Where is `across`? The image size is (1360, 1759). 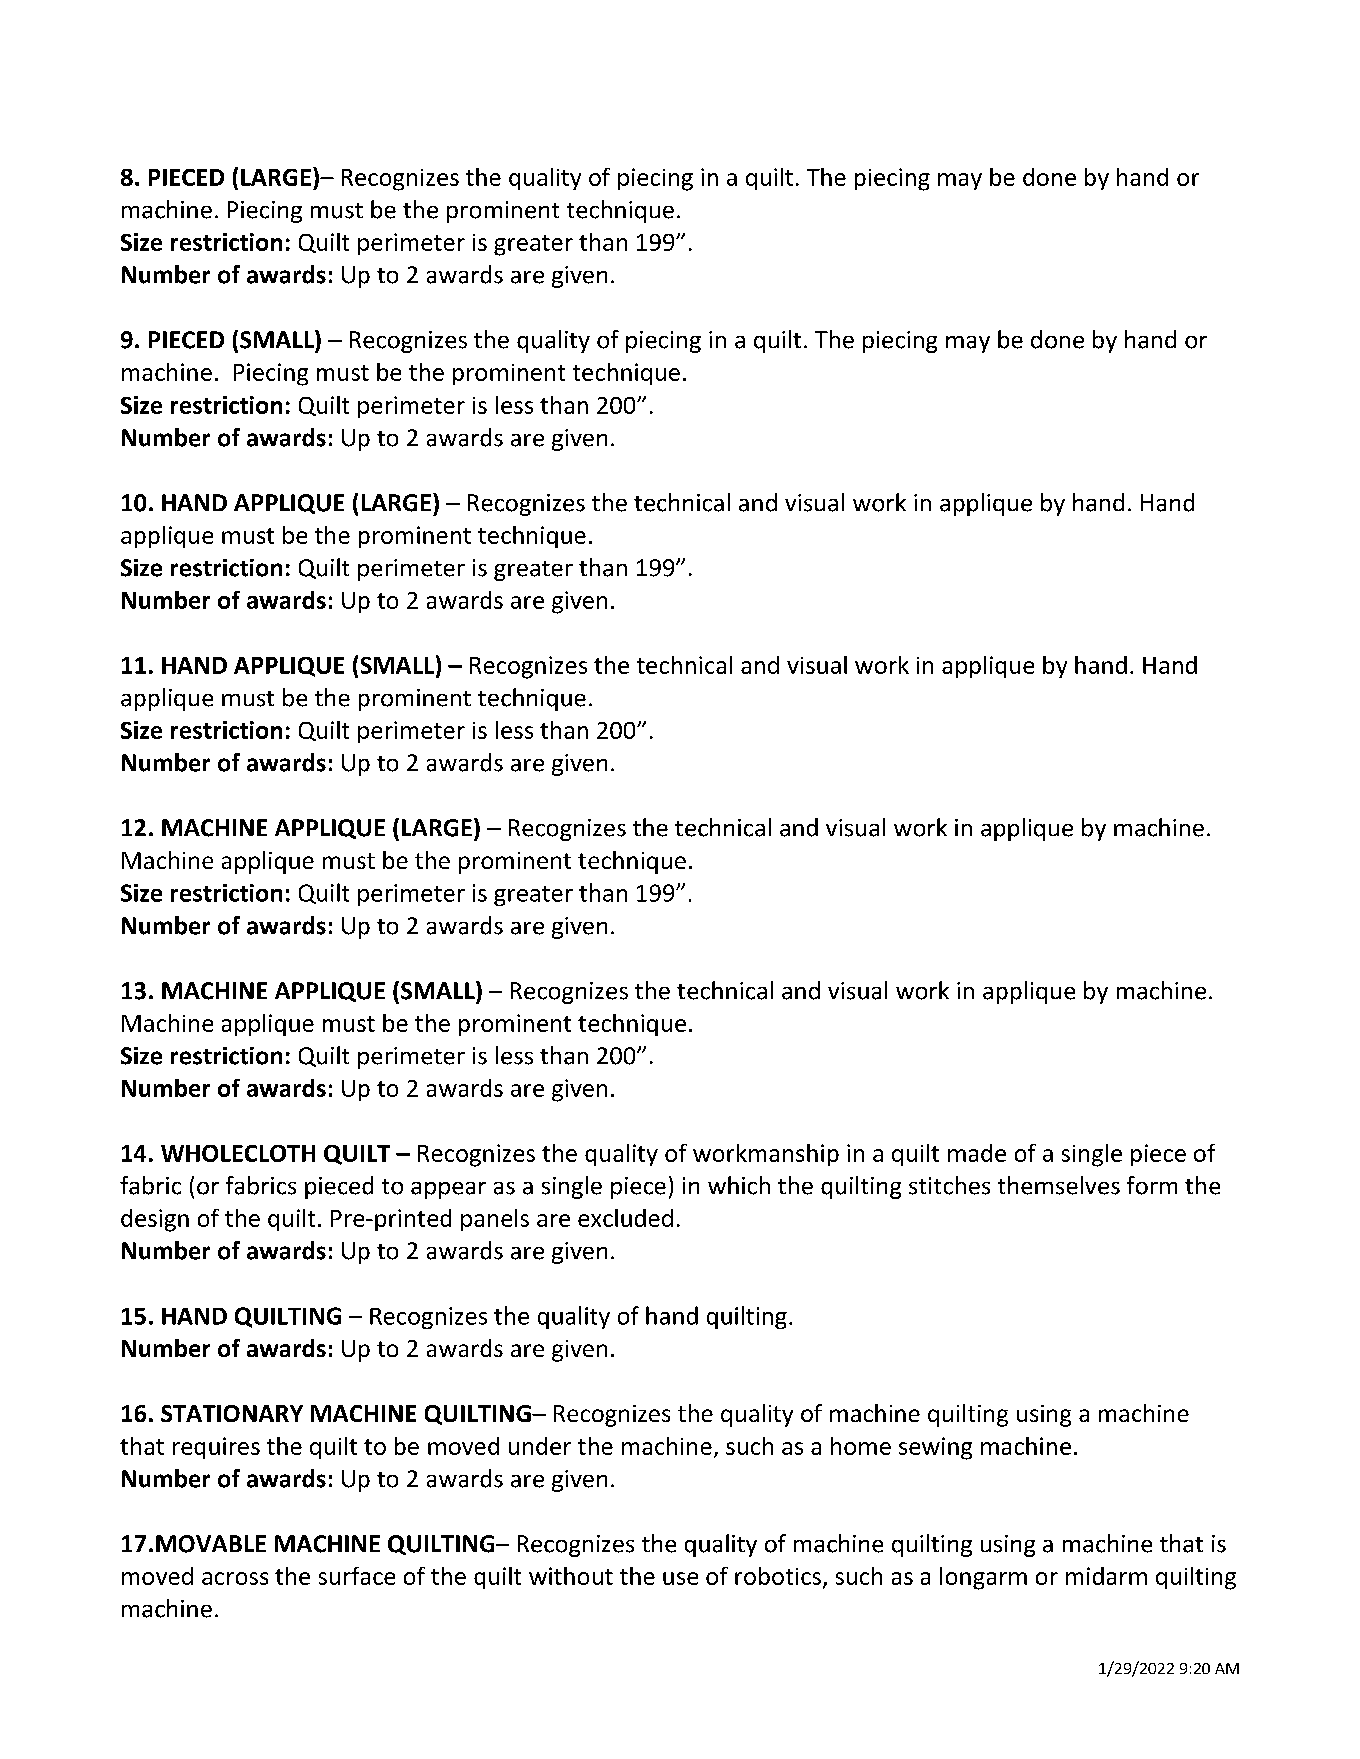 across is located at coordinates (235, 1578).
